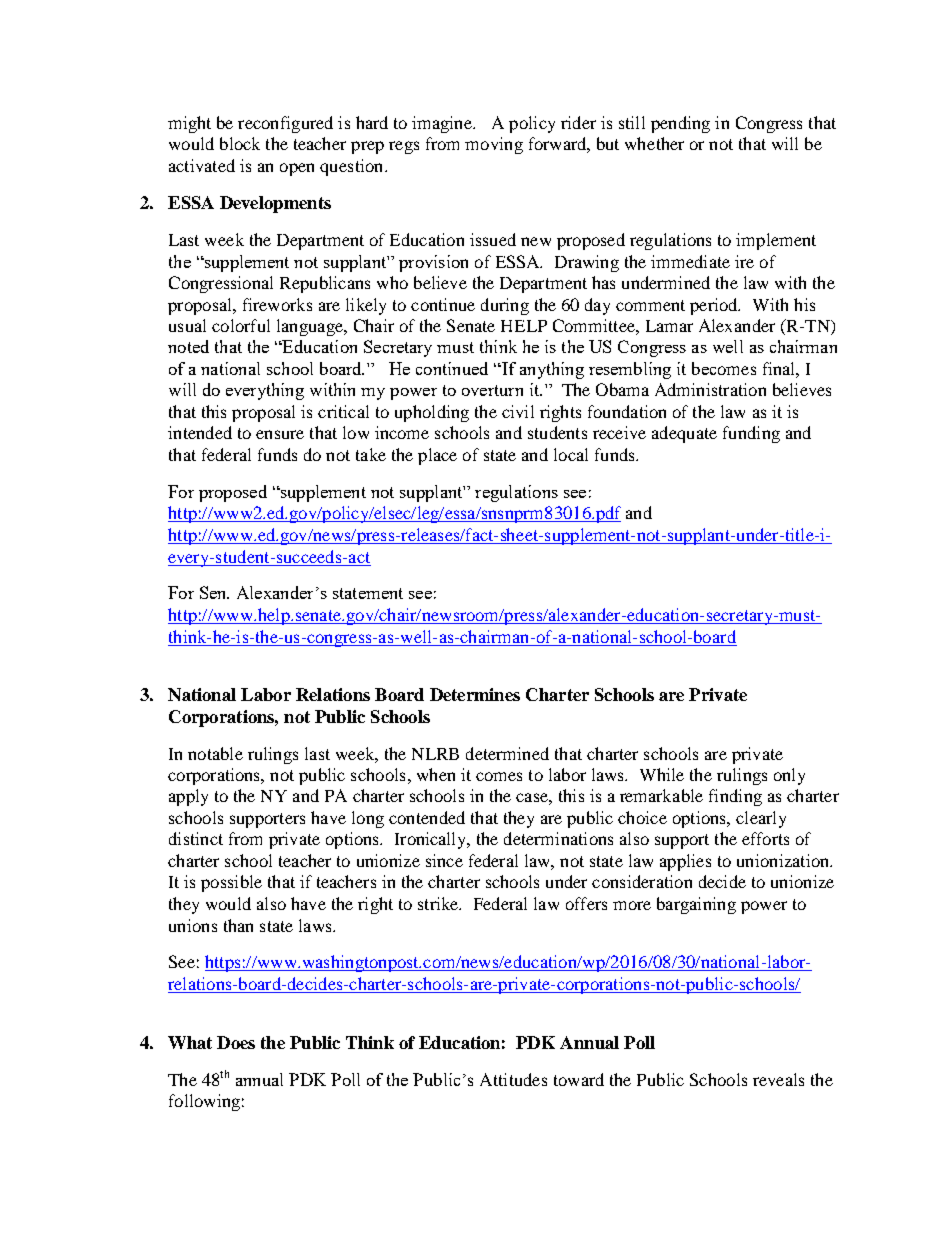 The width and height of the screenshot is (952, 1233). I want to click on Attitudes, so click(513, 1079).
